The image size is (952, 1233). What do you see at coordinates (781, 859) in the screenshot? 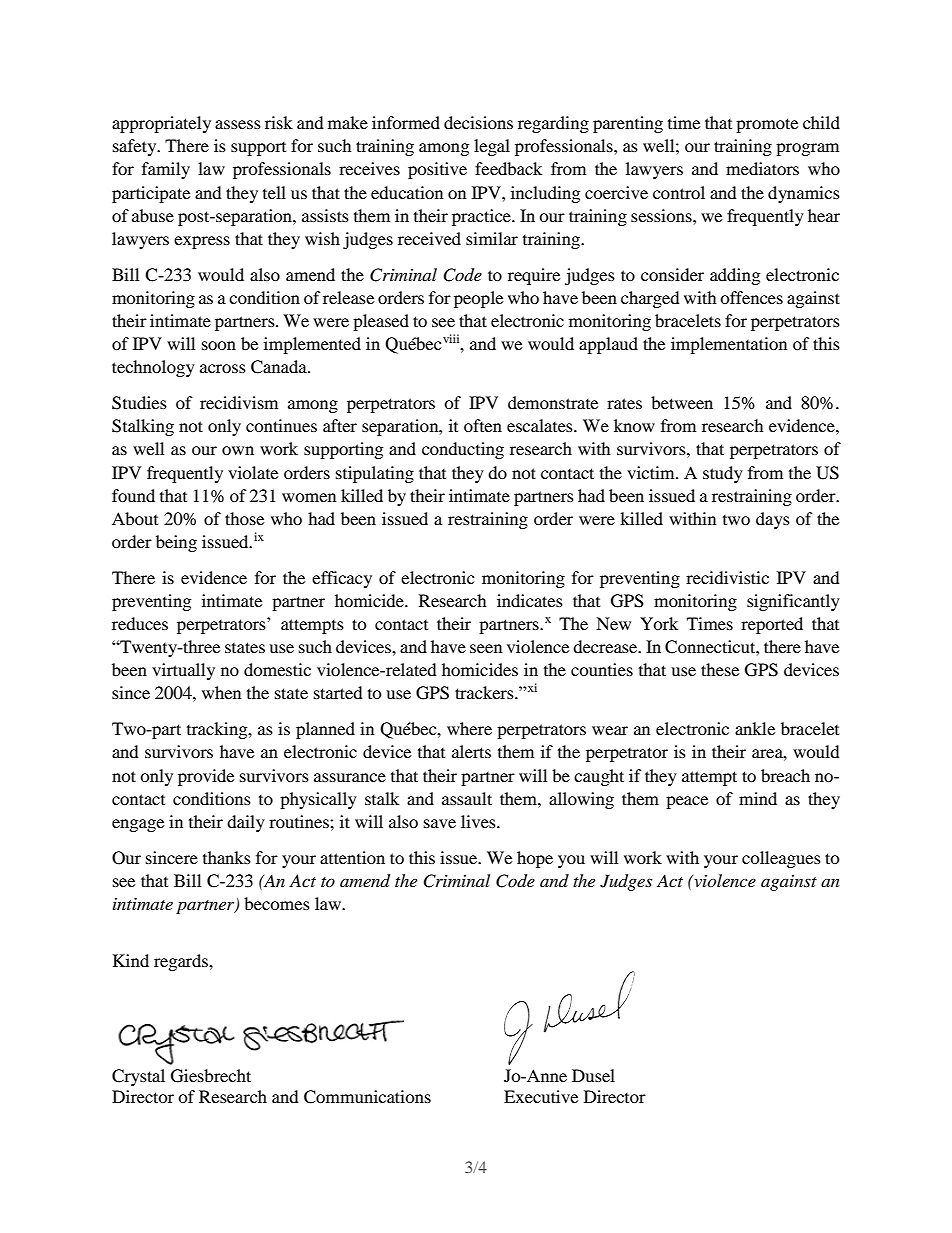
I see `colleagues` at bounding box center [781, 859].
